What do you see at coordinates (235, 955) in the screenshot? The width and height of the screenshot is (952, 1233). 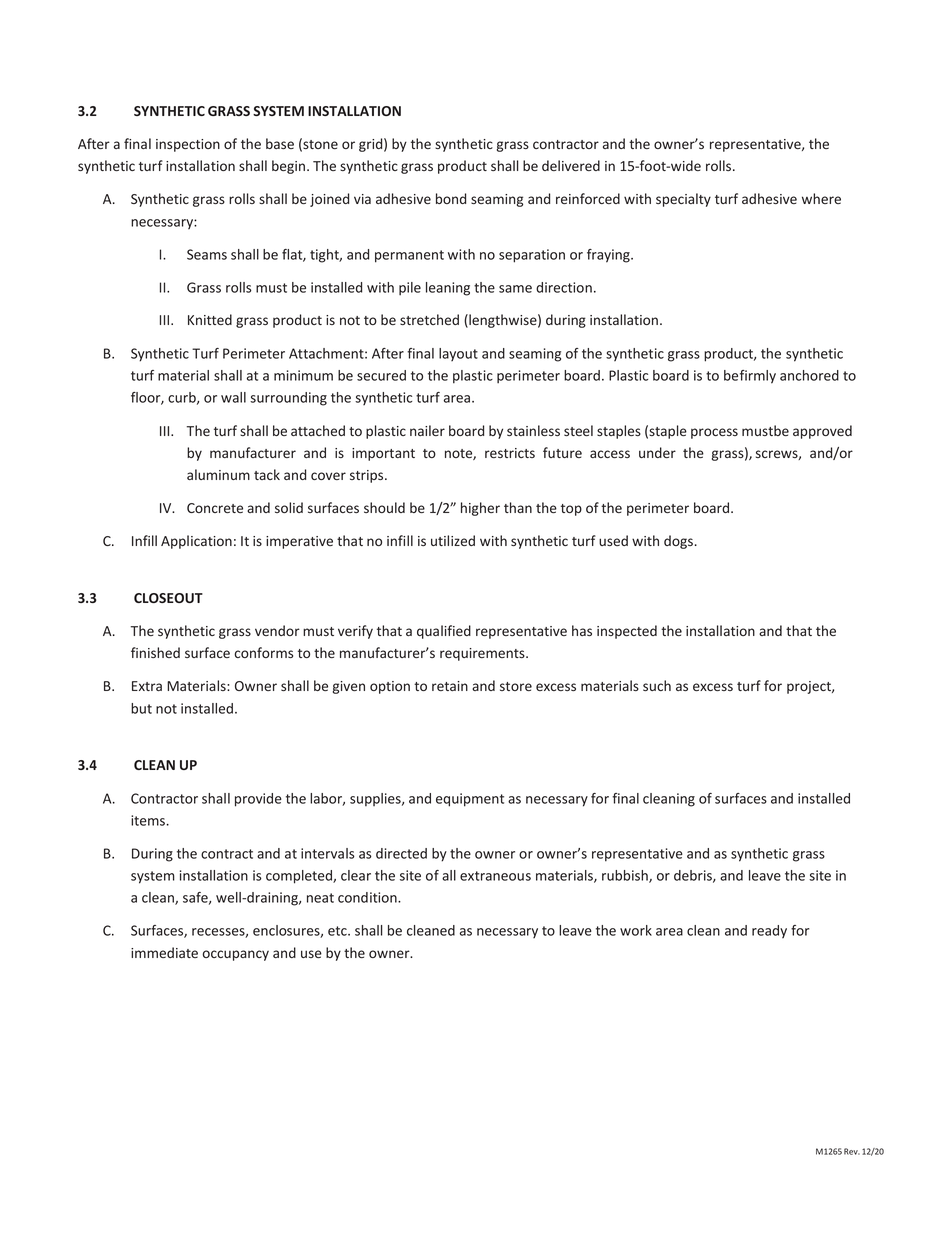 I see `occupancy` at bounding box center [235, 955].
